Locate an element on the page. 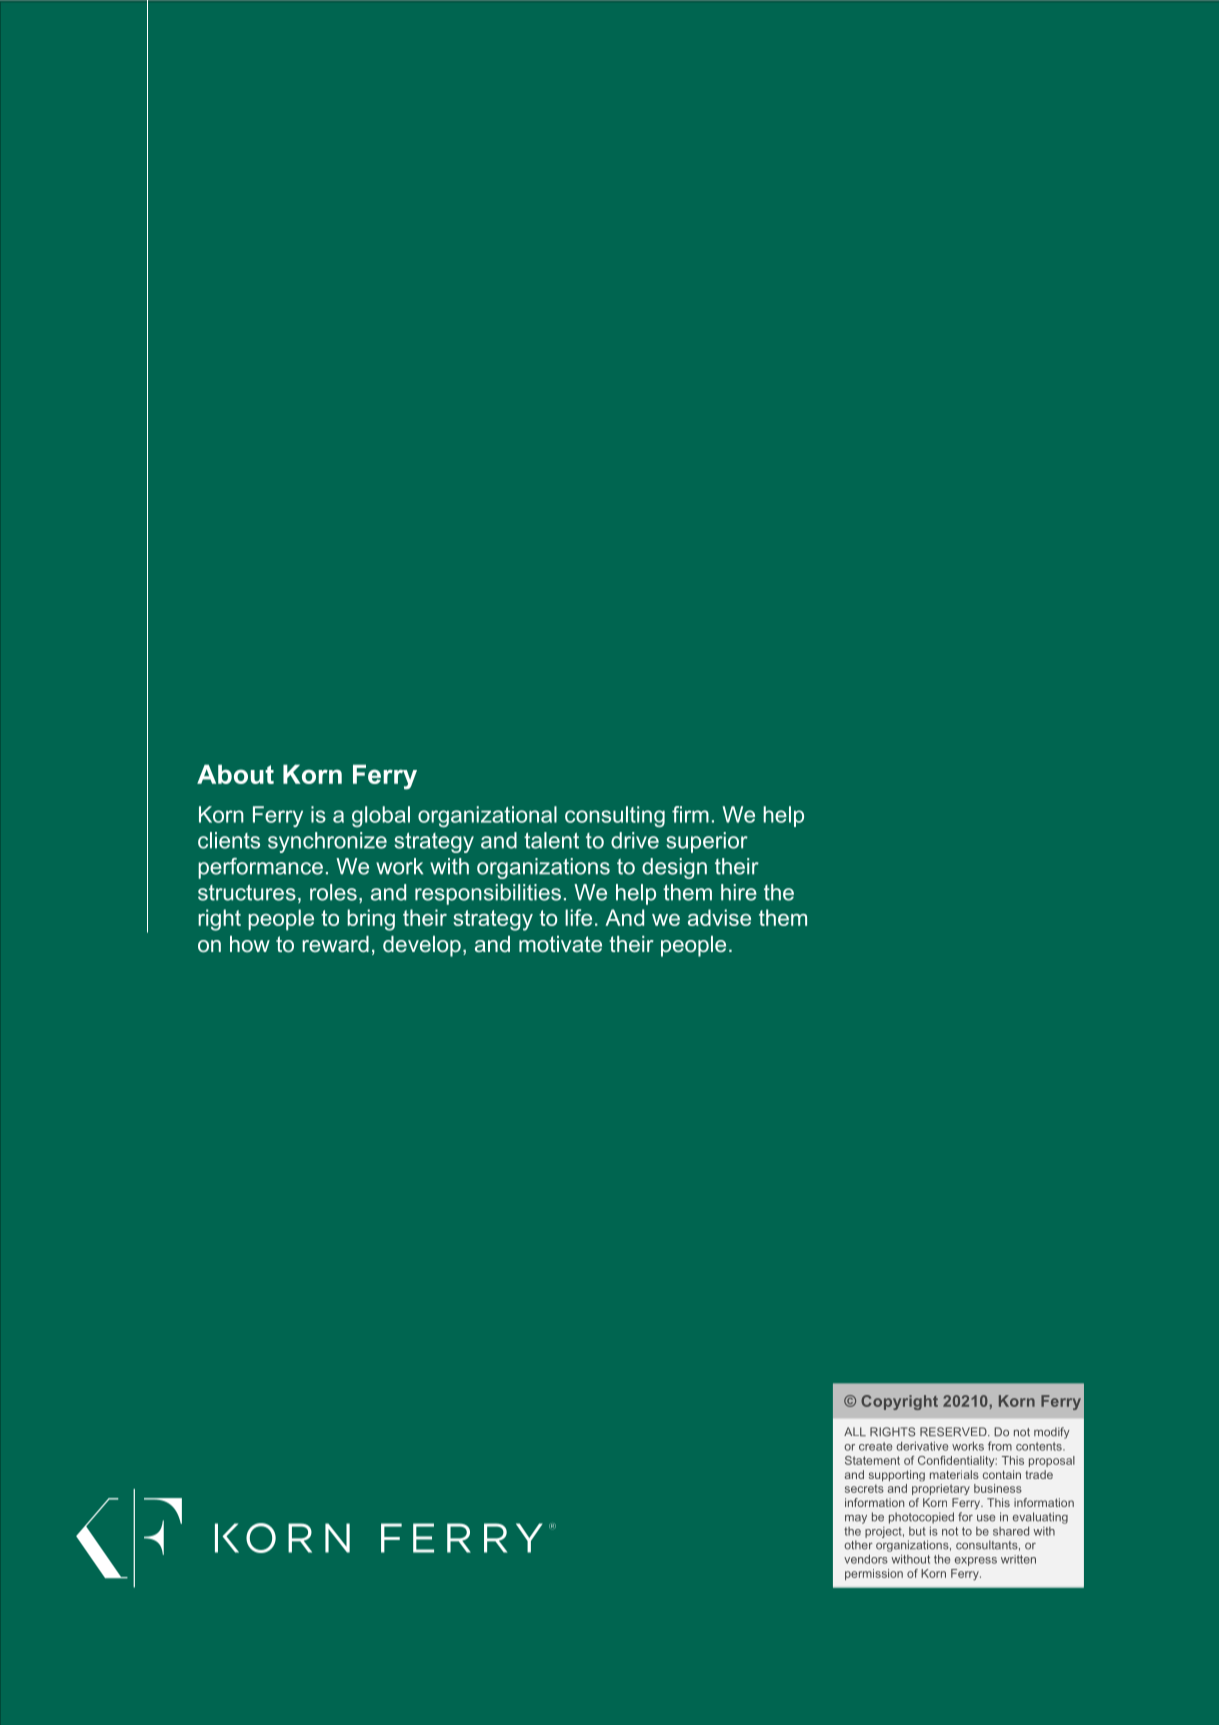 This image has height=1725, width=1219. reward is located at coordinates (335, 944).
